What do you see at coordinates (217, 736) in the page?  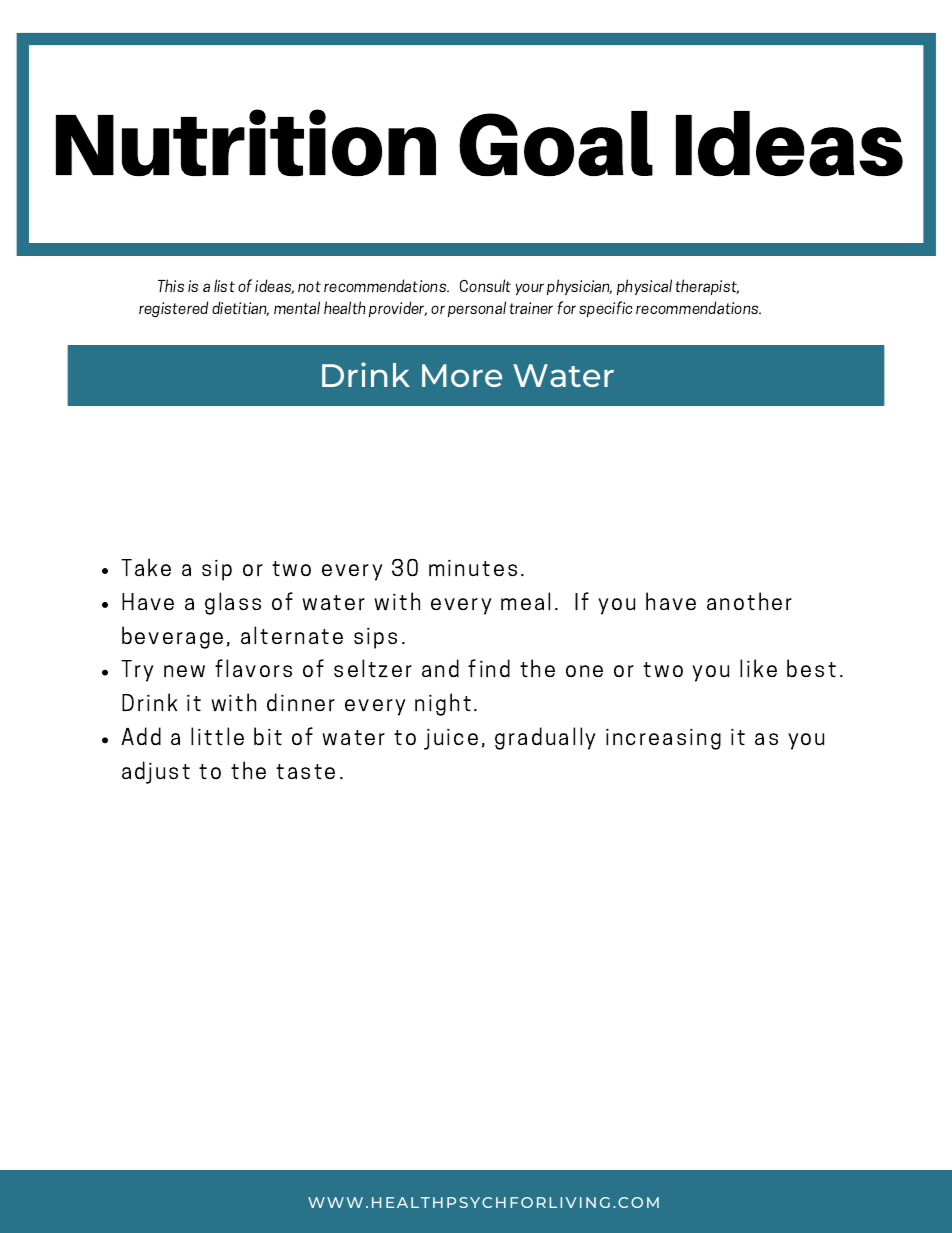 I see `little` at bounding box center [217, 736].
